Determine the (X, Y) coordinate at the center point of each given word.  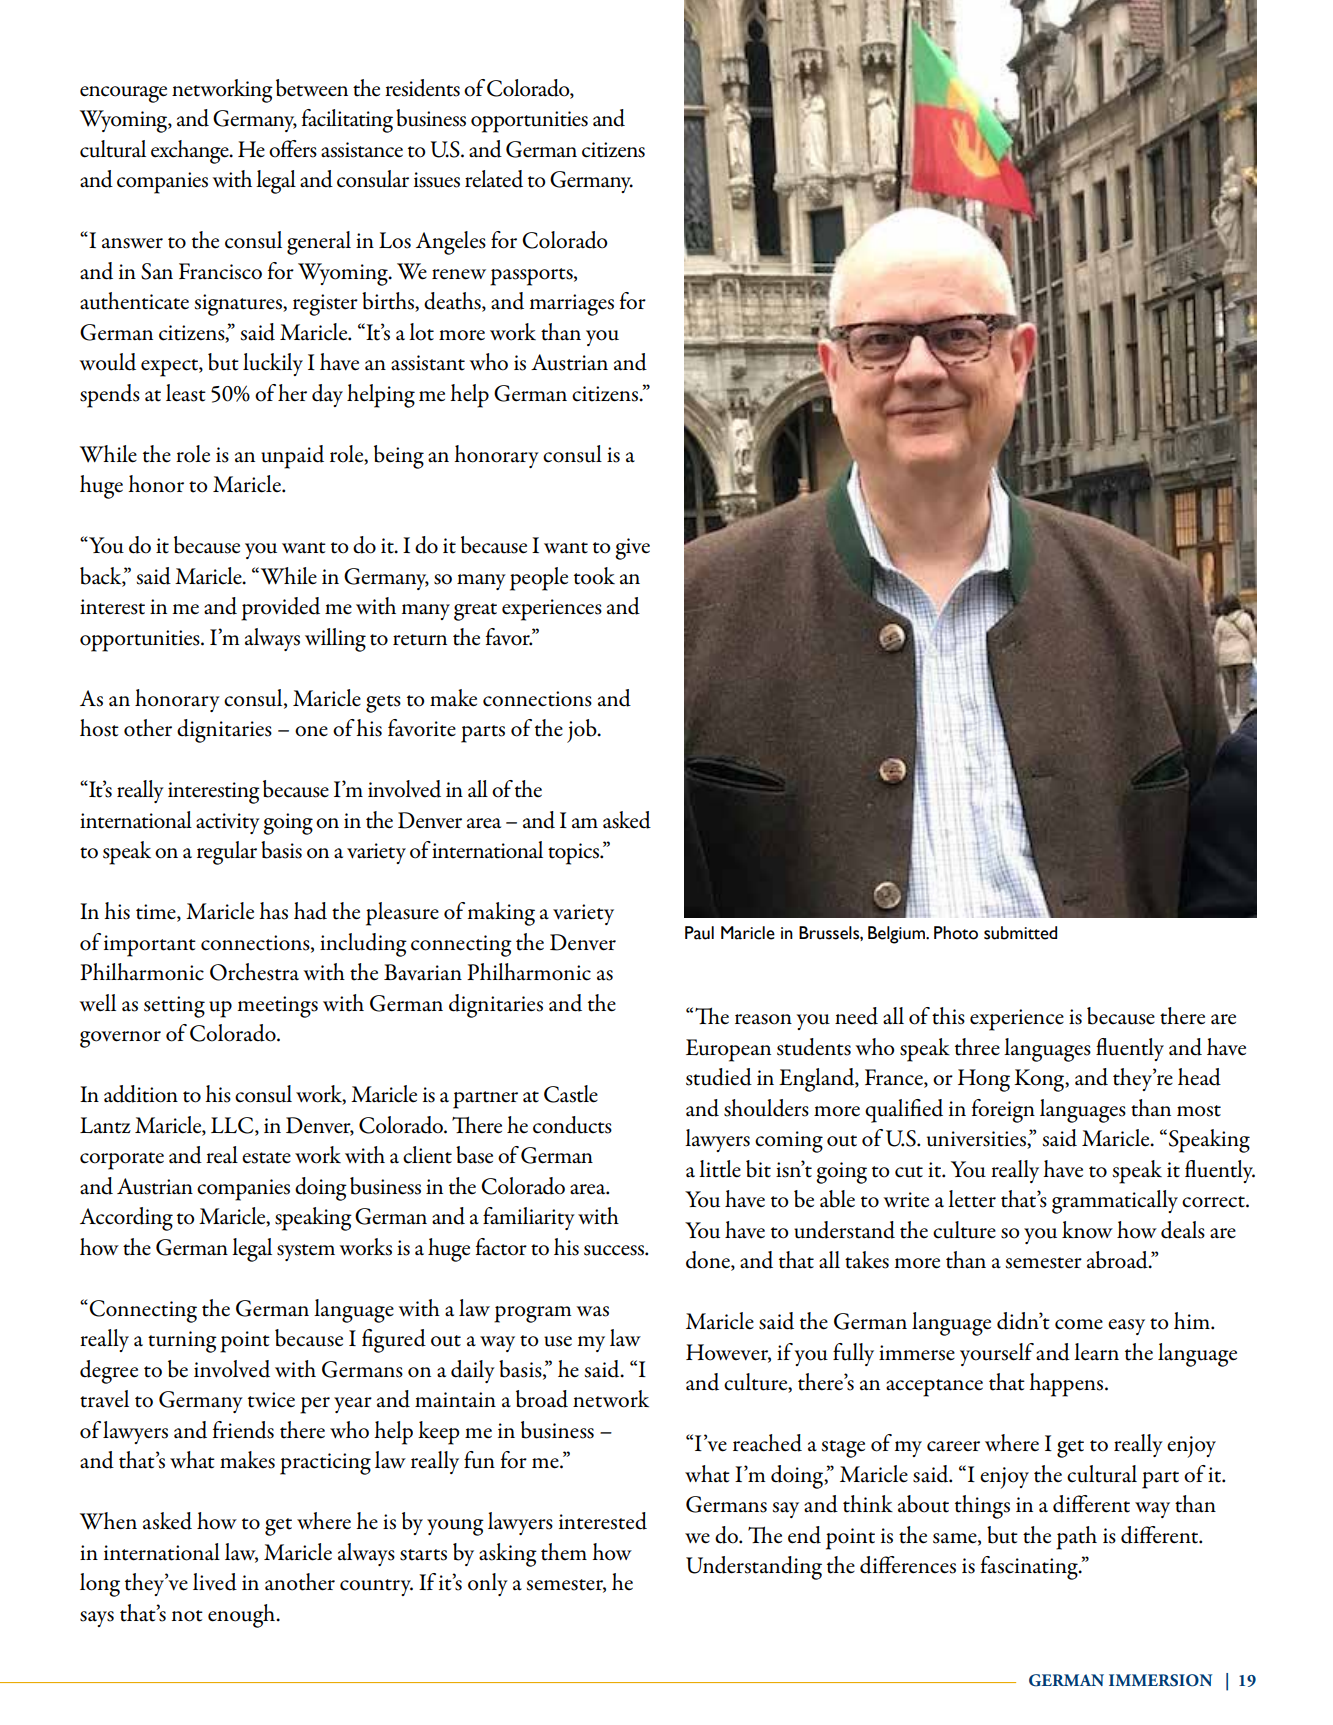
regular (227, 853)
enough (243, 1616)
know (1087, 1230)
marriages (571, 305)
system (306, 1252)
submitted (1020, 933)
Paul (699, 933)
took (594, 576)
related (494, 179)
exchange (191, 152)
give (632, 549)
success (615, 1250)
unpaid (292, 457)
